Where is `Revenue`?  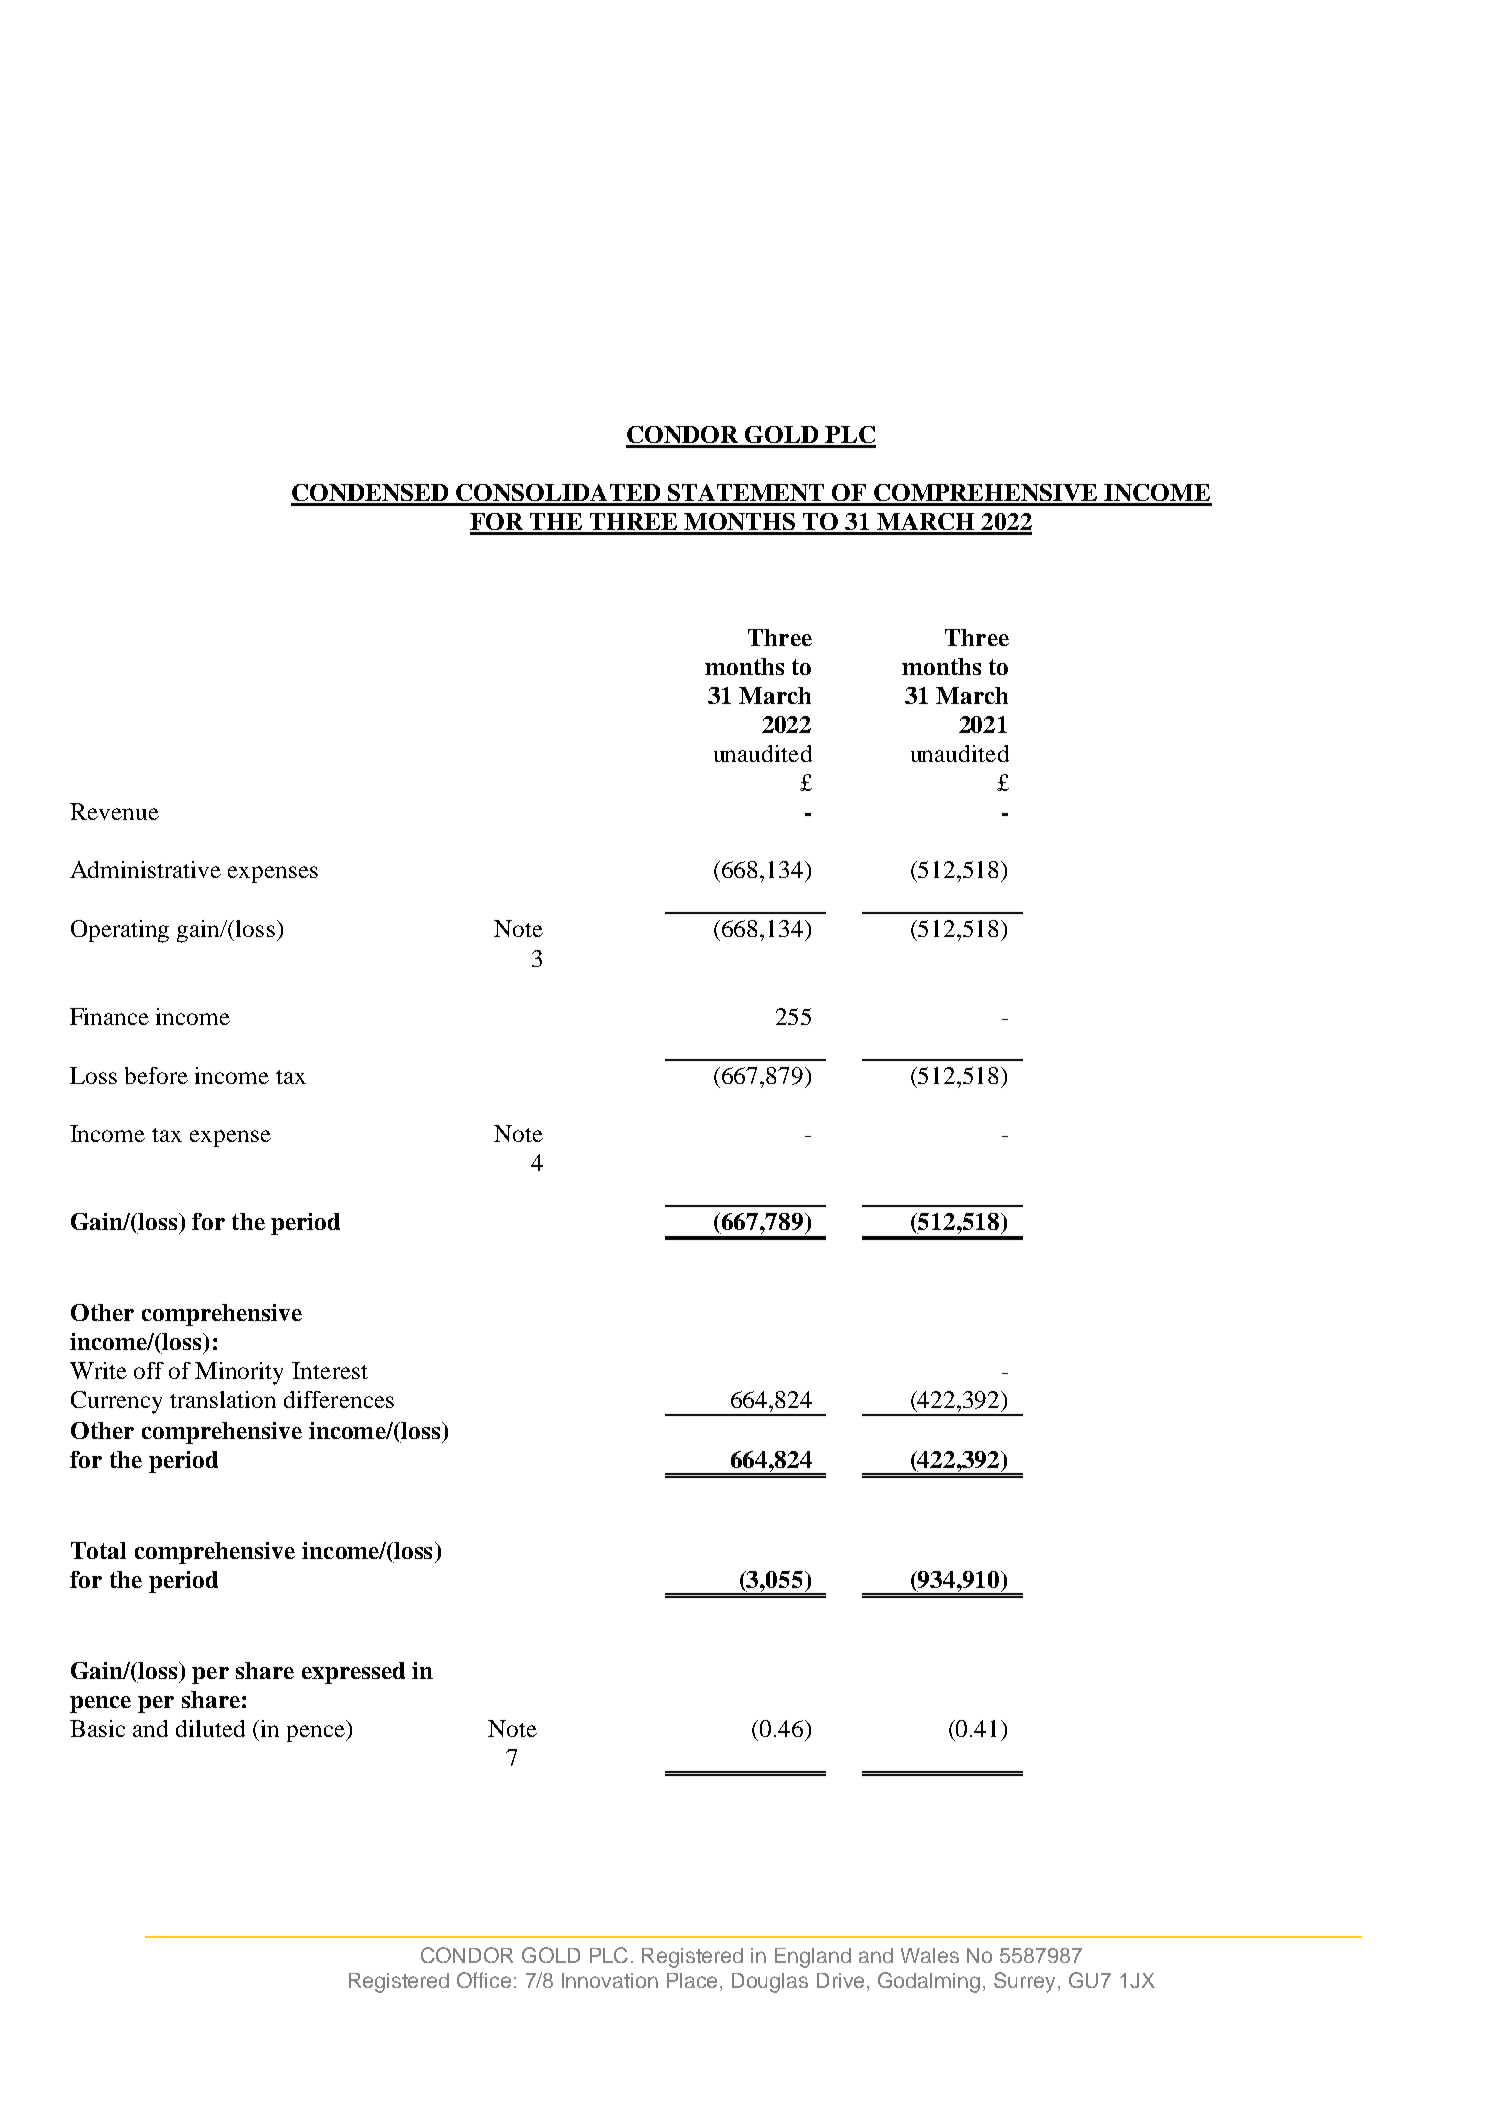
Revenue is located at coordinates (114, 811).
